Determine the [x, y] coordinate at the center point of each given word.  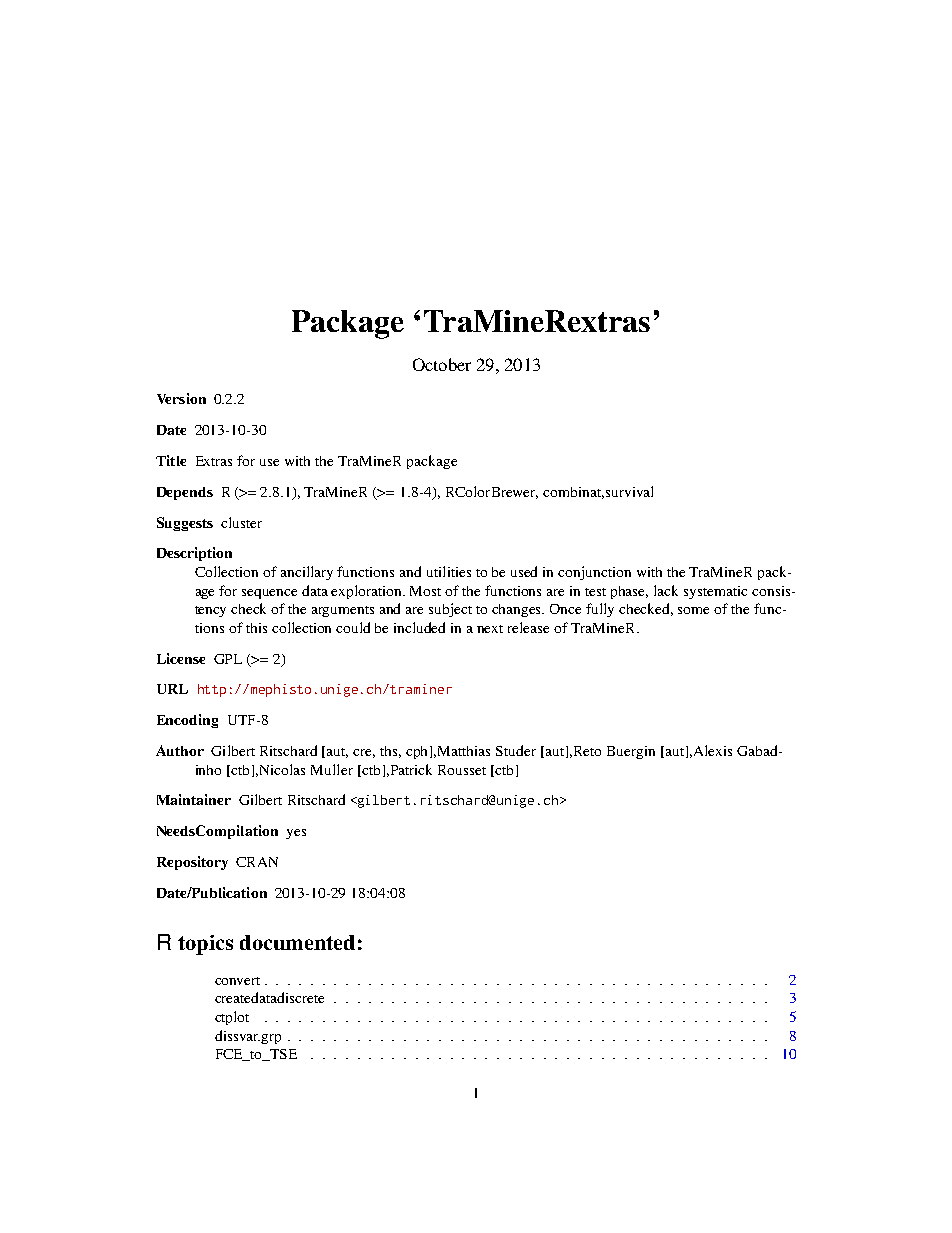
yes [296, 834]
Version [181, 398]
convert [237, 981]
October [442, 364]
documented [297, 942]
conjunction [594, 573]
